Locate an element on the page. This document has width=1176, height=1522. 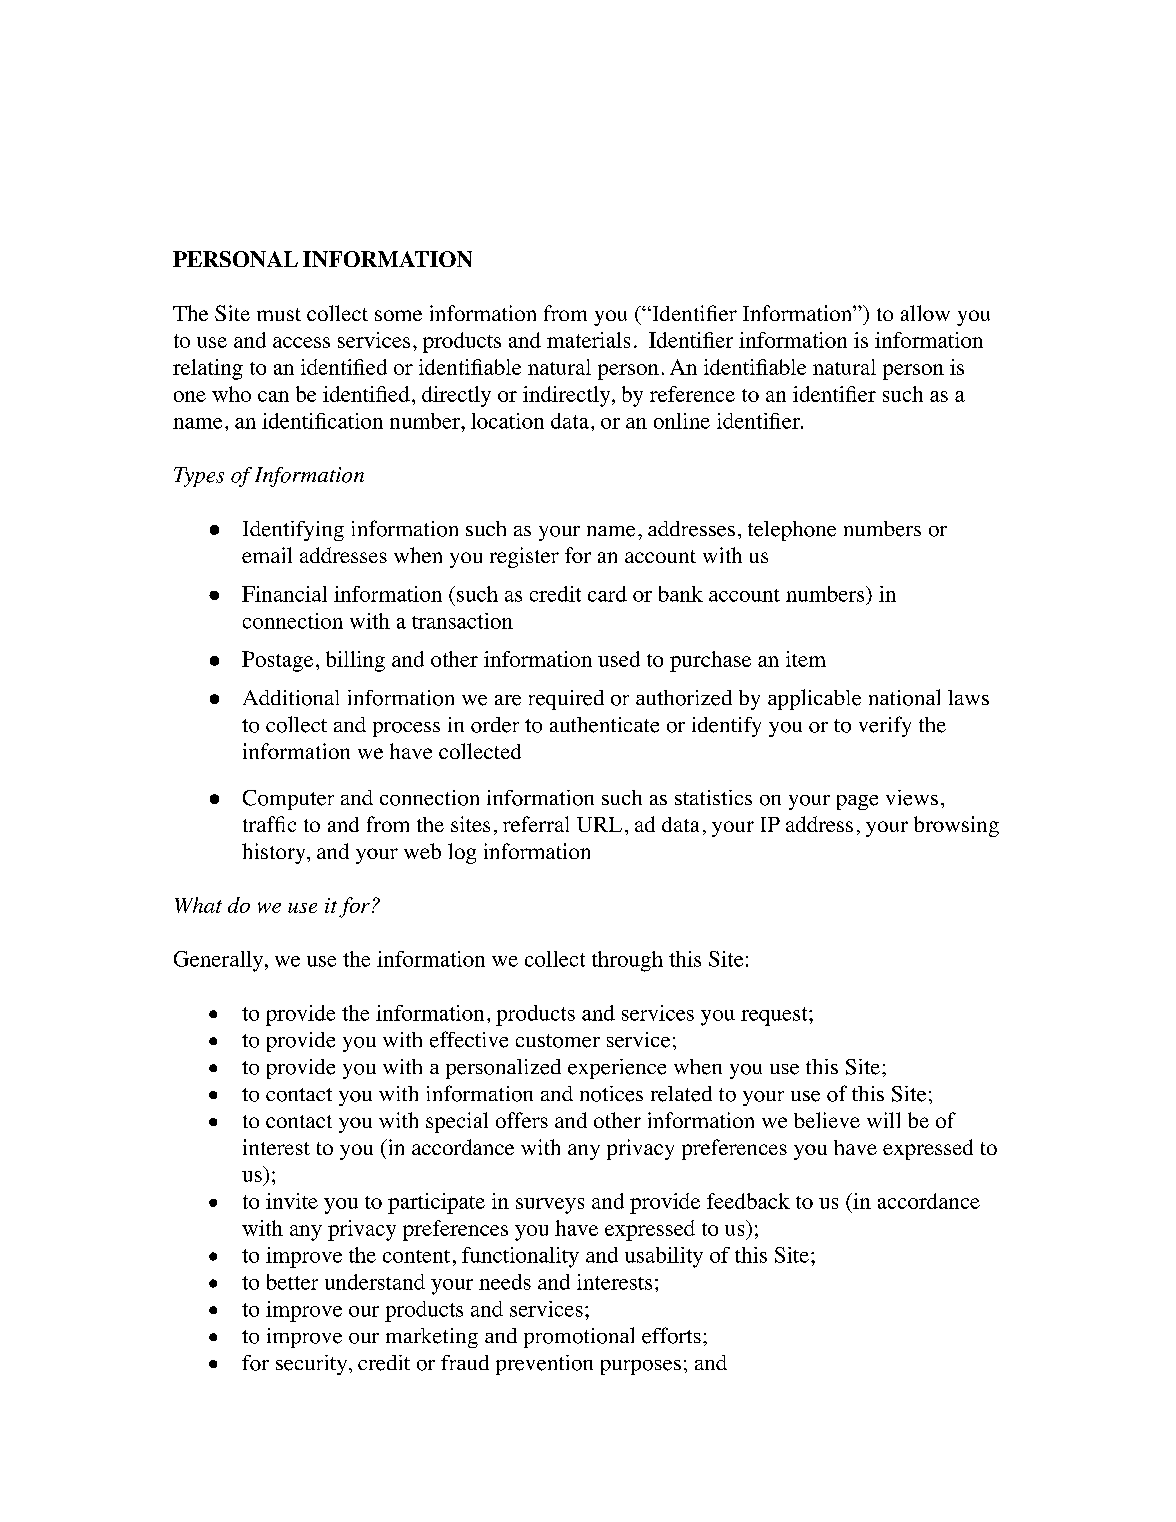
email is located at coordinates (267, 555).
